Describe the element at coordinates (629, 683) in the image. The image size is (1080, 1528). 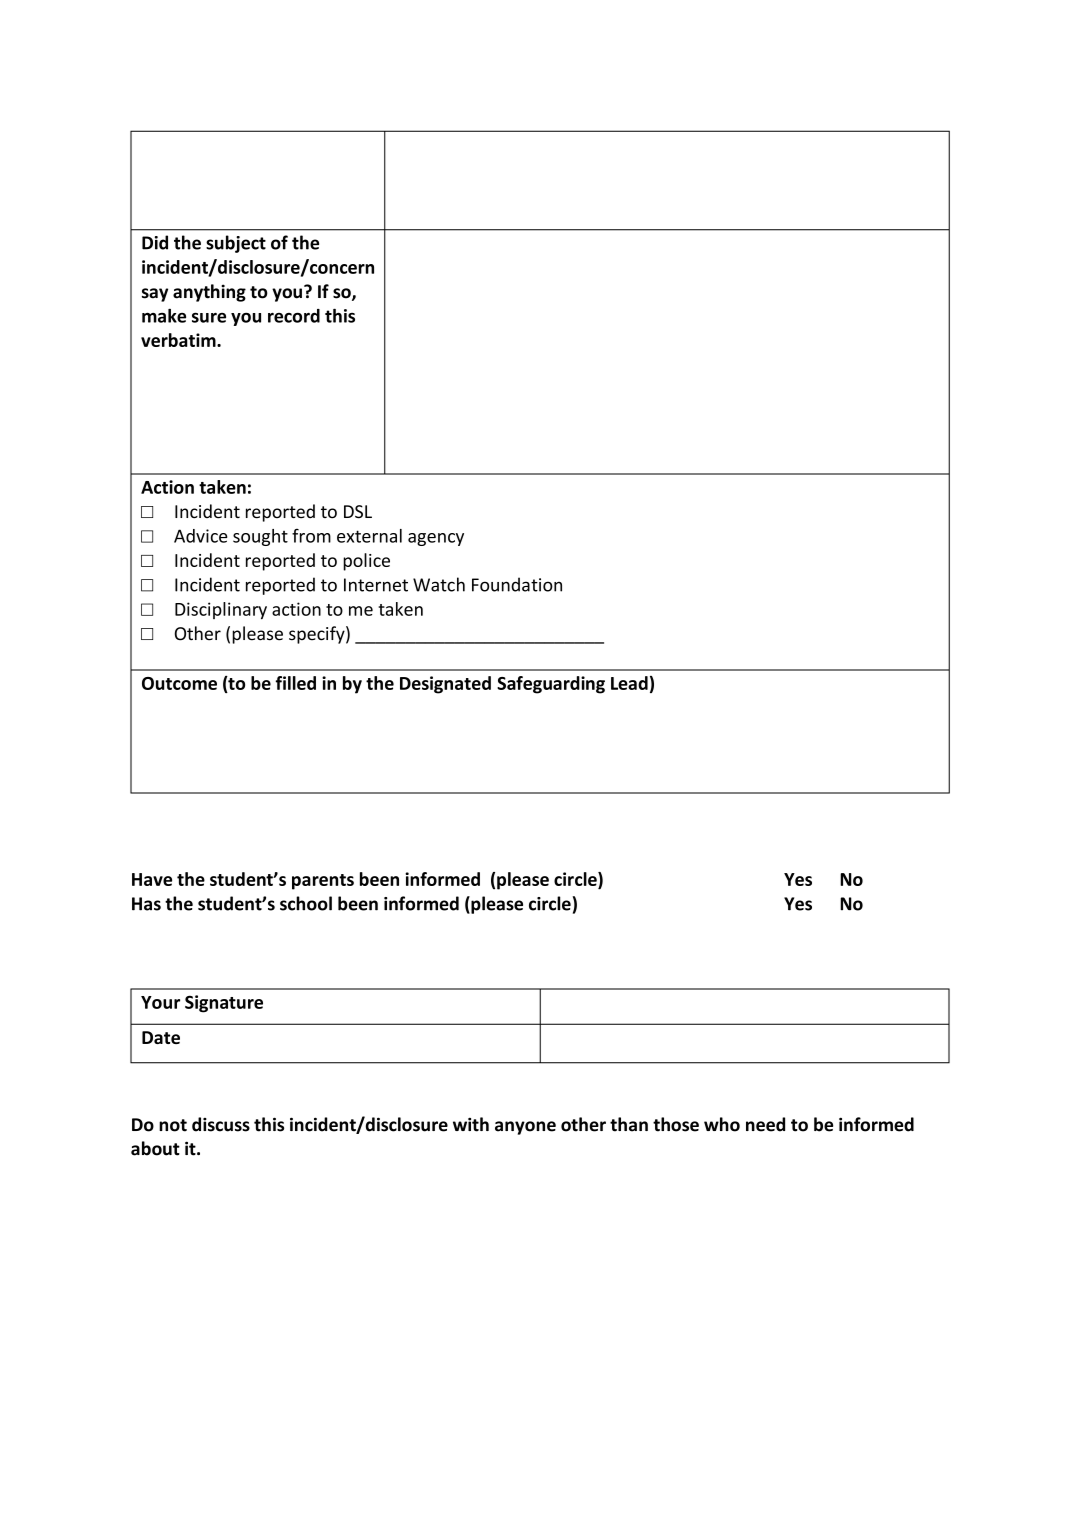
I see `Lead` at that location.
